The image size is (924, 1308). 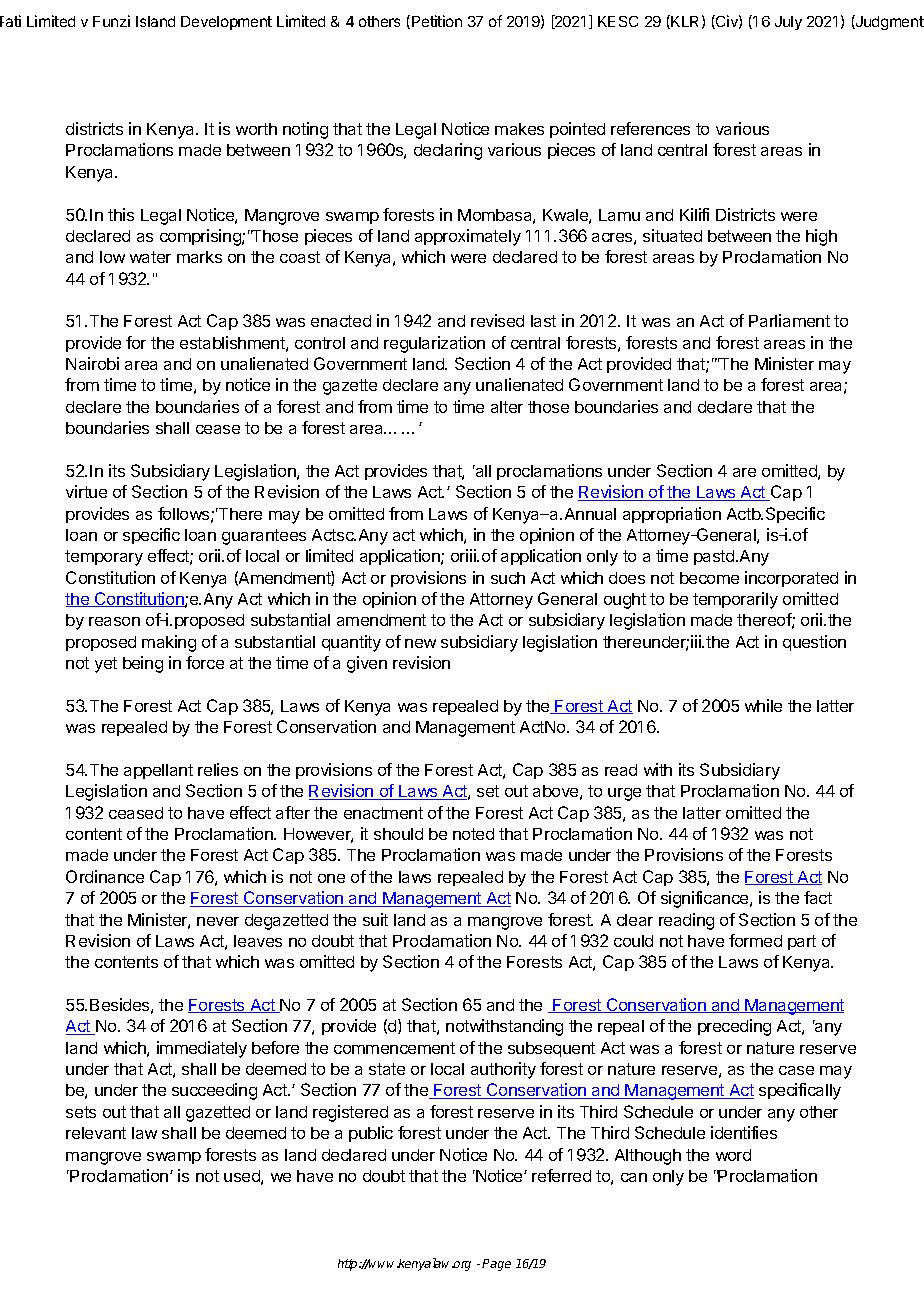 I want to click on July, so click(x=788, y=23).
